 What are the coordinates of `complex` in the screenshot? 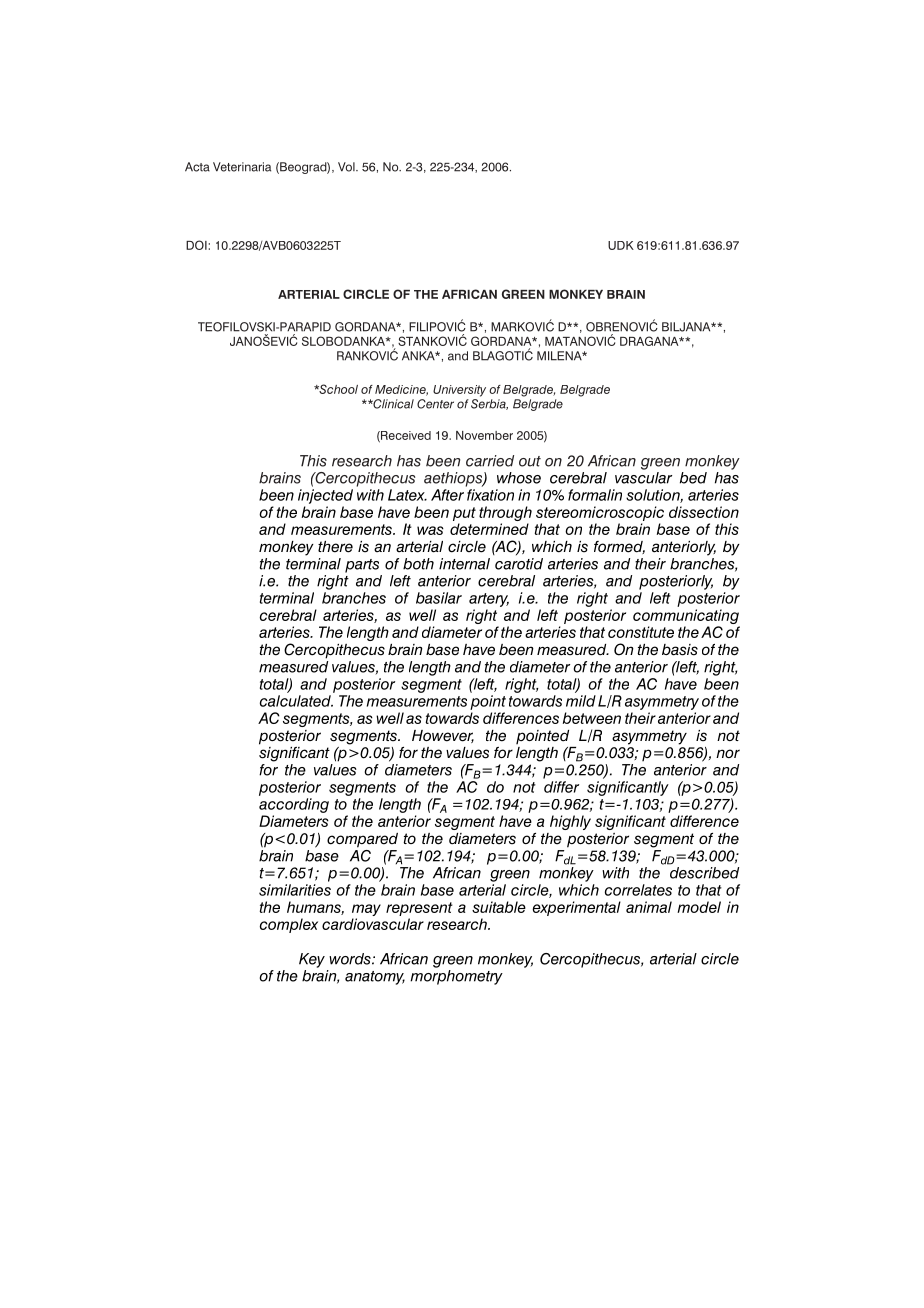 It's located at (289, 925).
